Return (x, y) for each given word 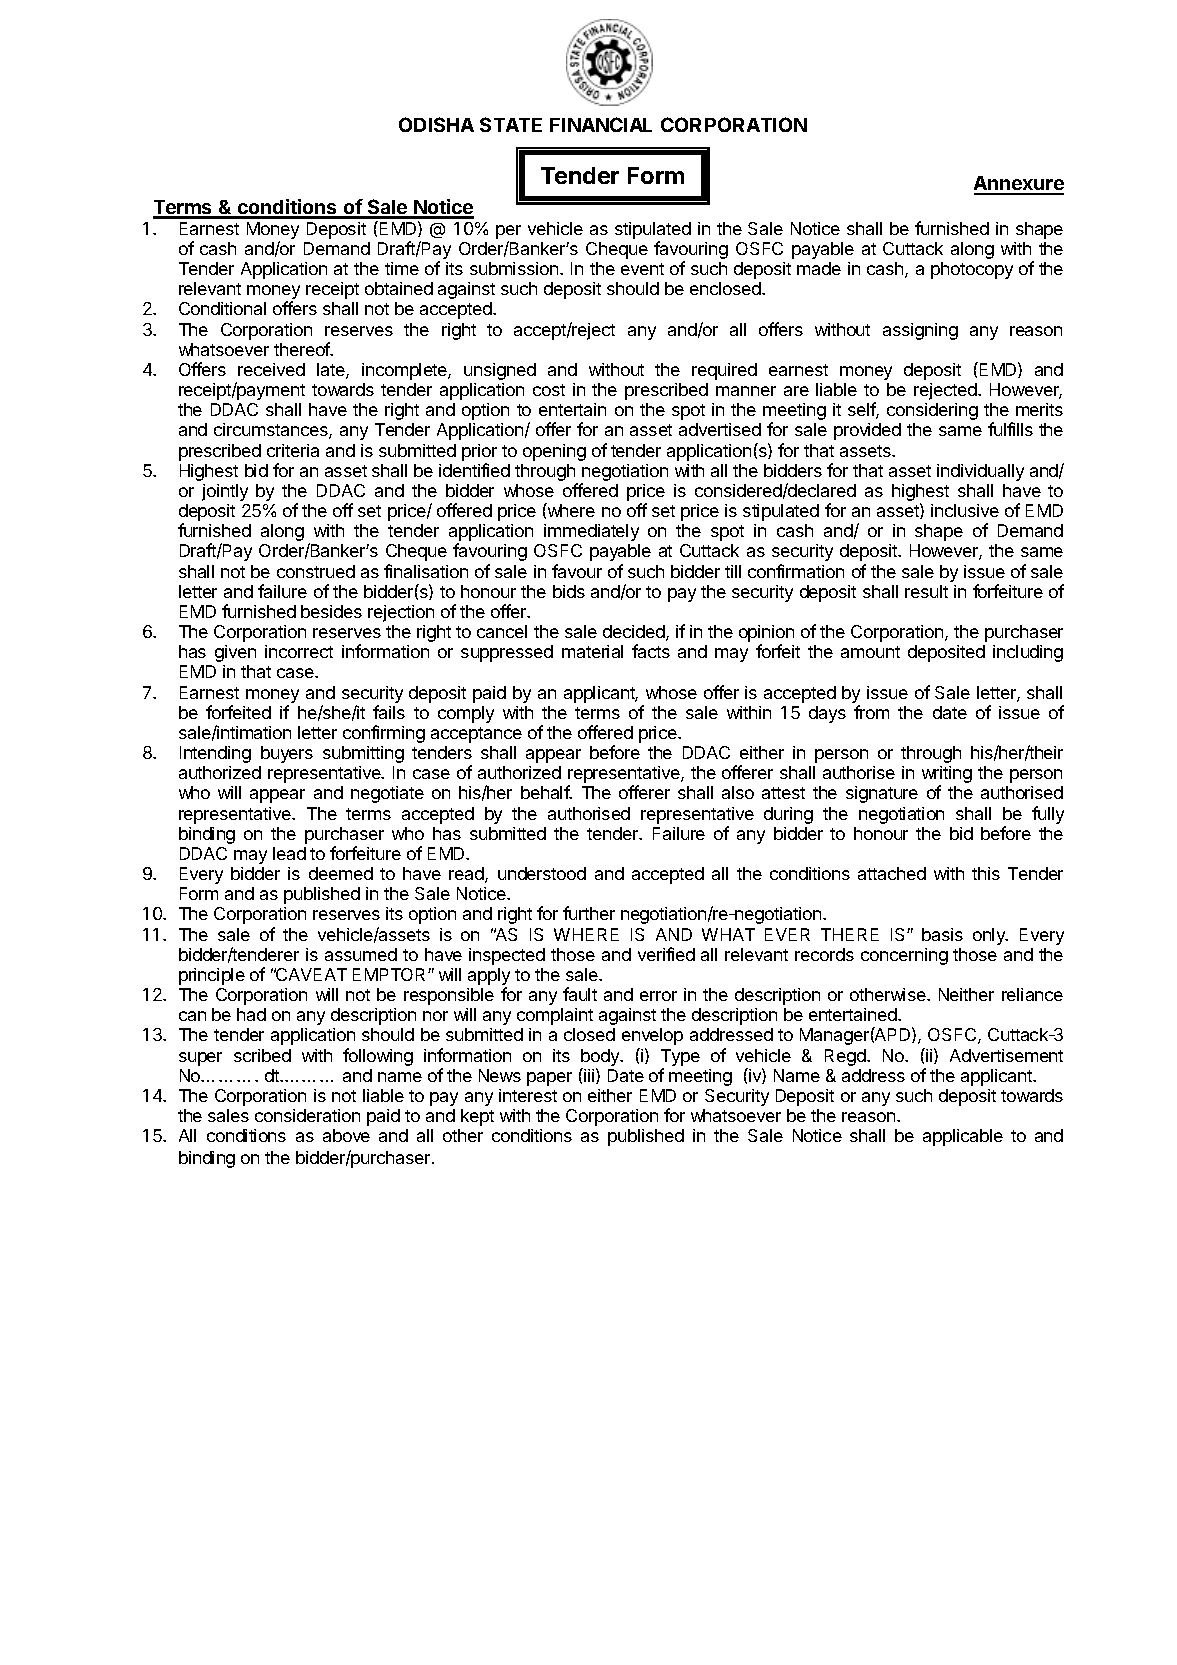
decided (635, 633)
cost (549, 390)
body (601, 1057)
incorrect (299, 651)
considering (932, 411)
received (271, 369)
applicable (963, 1137)
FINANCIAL (601, 124)
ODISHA (436, 124)
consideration (307, 1115)
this (986, 873)
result (926, 591)
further (589, 913)
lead (289, 853)
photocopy (972, 270)
